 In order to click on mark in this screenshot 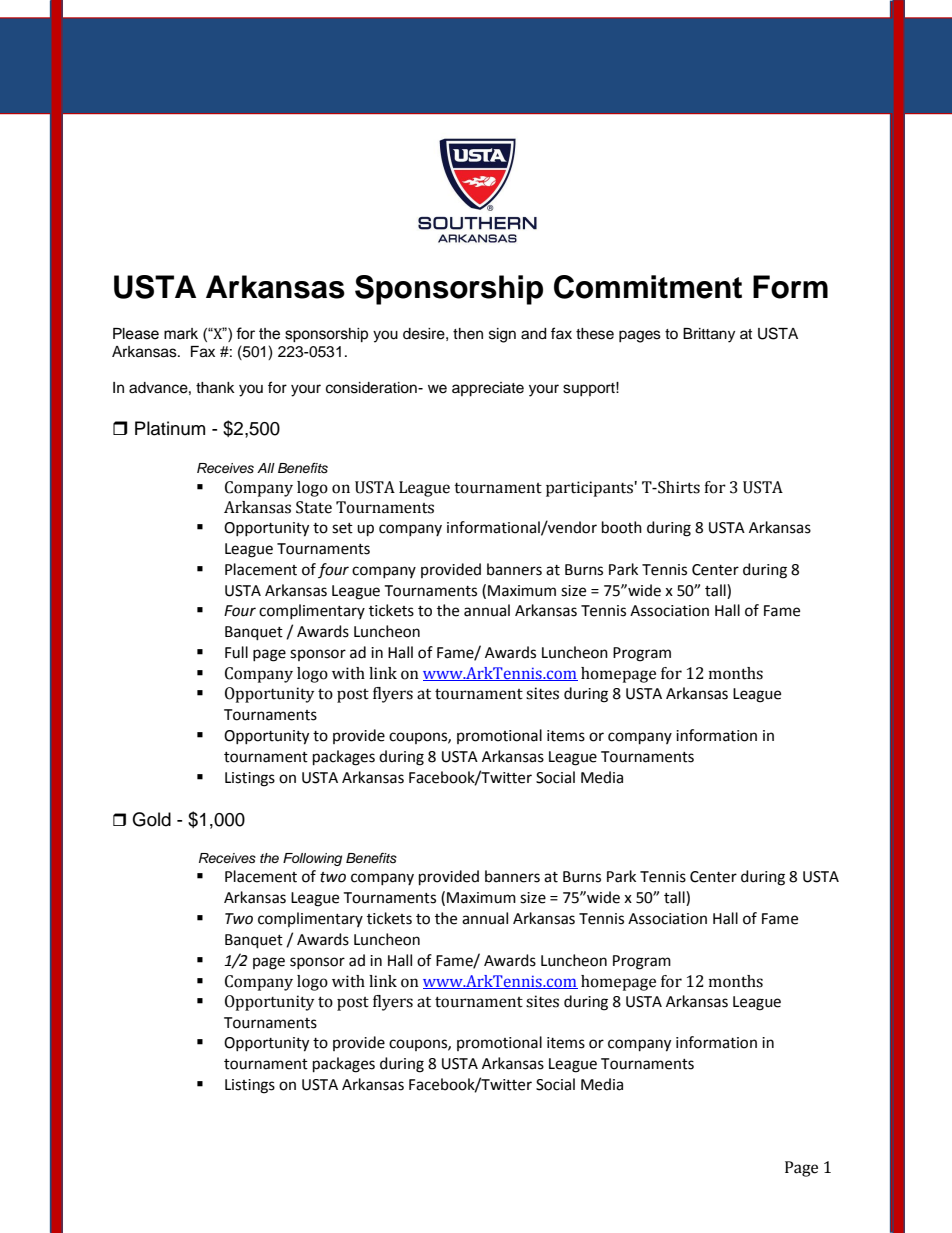, I will do `click(181, 334)`.
